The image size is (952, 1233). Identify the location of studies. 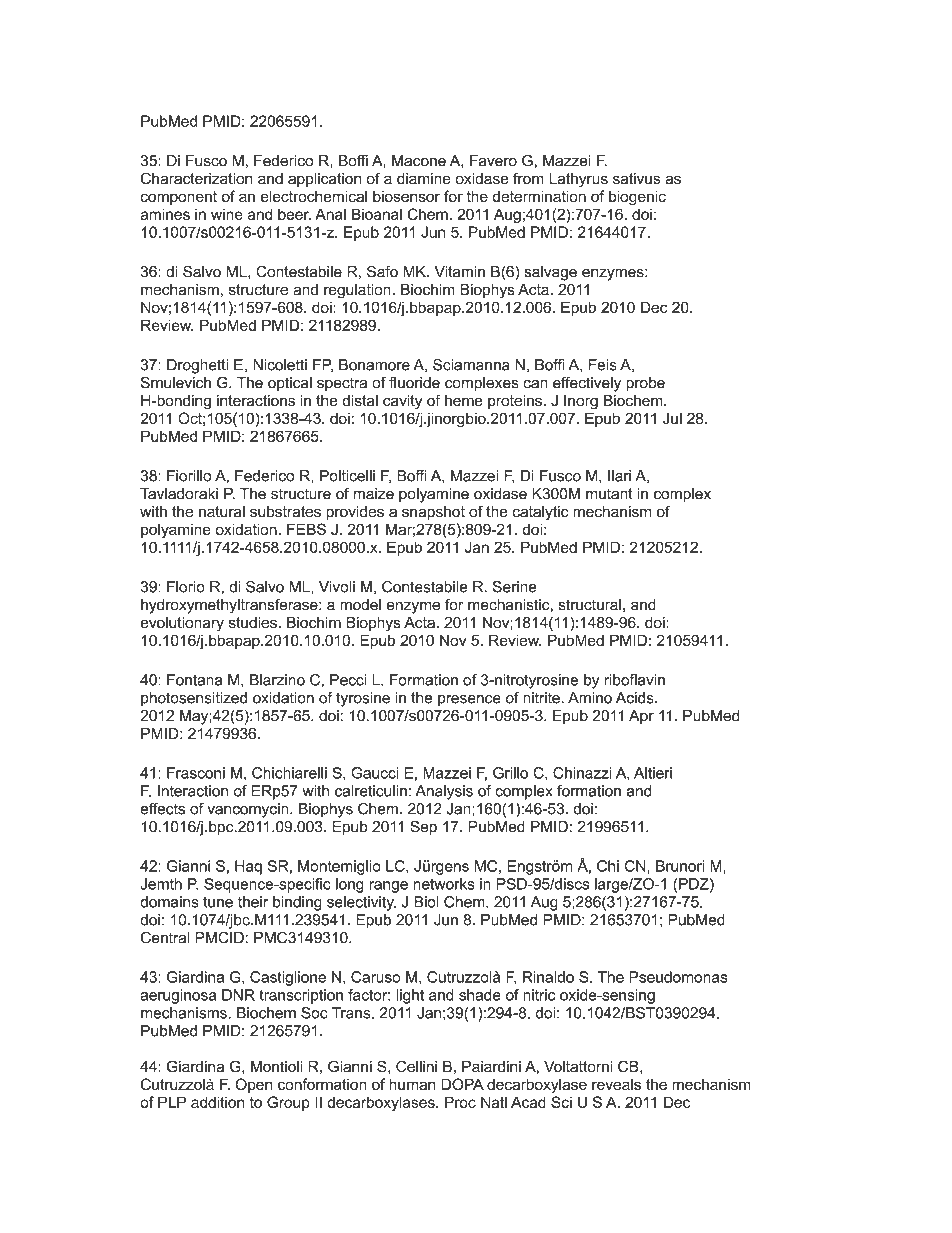
(254, 623).
